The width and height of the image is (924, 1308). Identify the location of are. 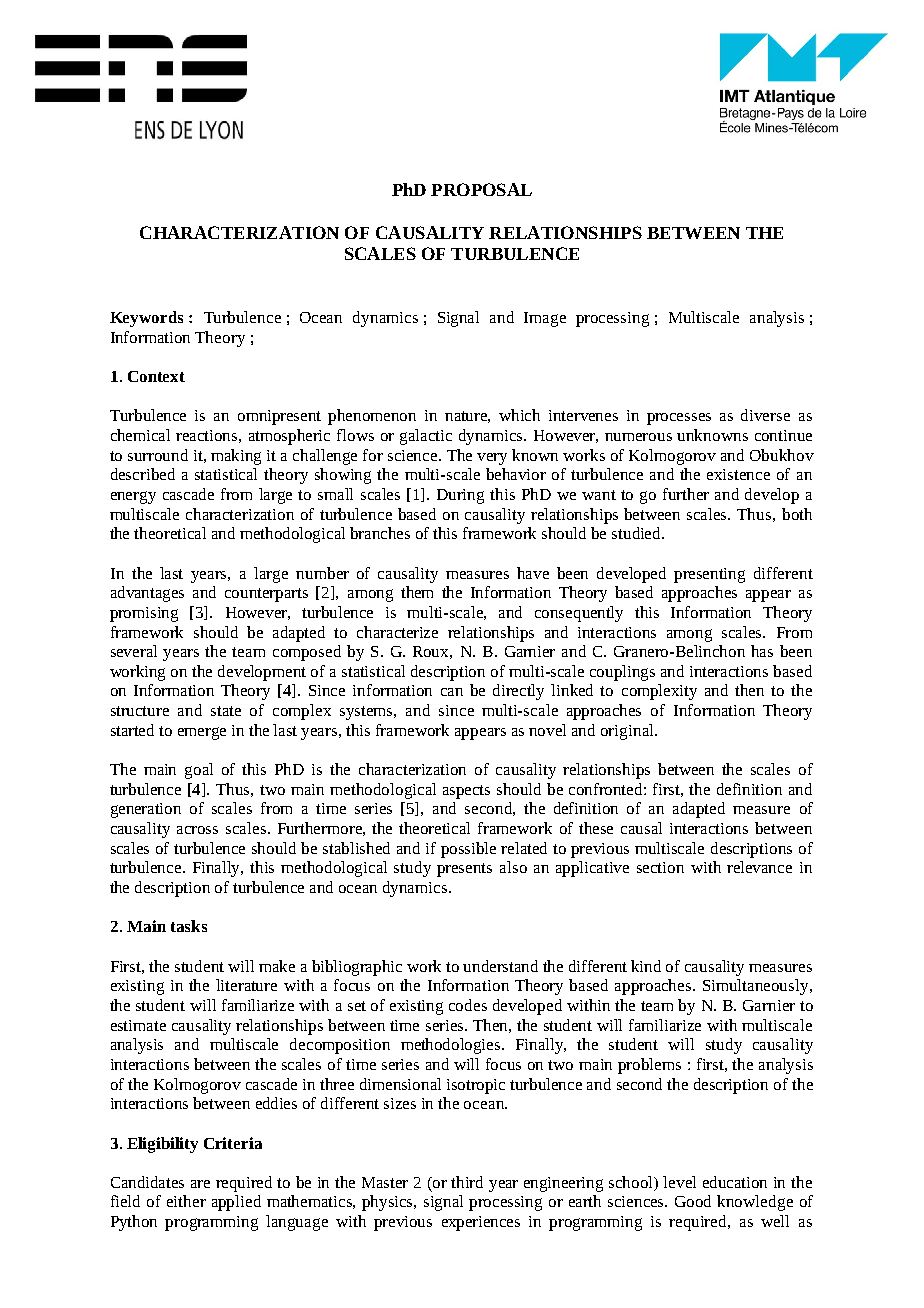
(200, 1184).
